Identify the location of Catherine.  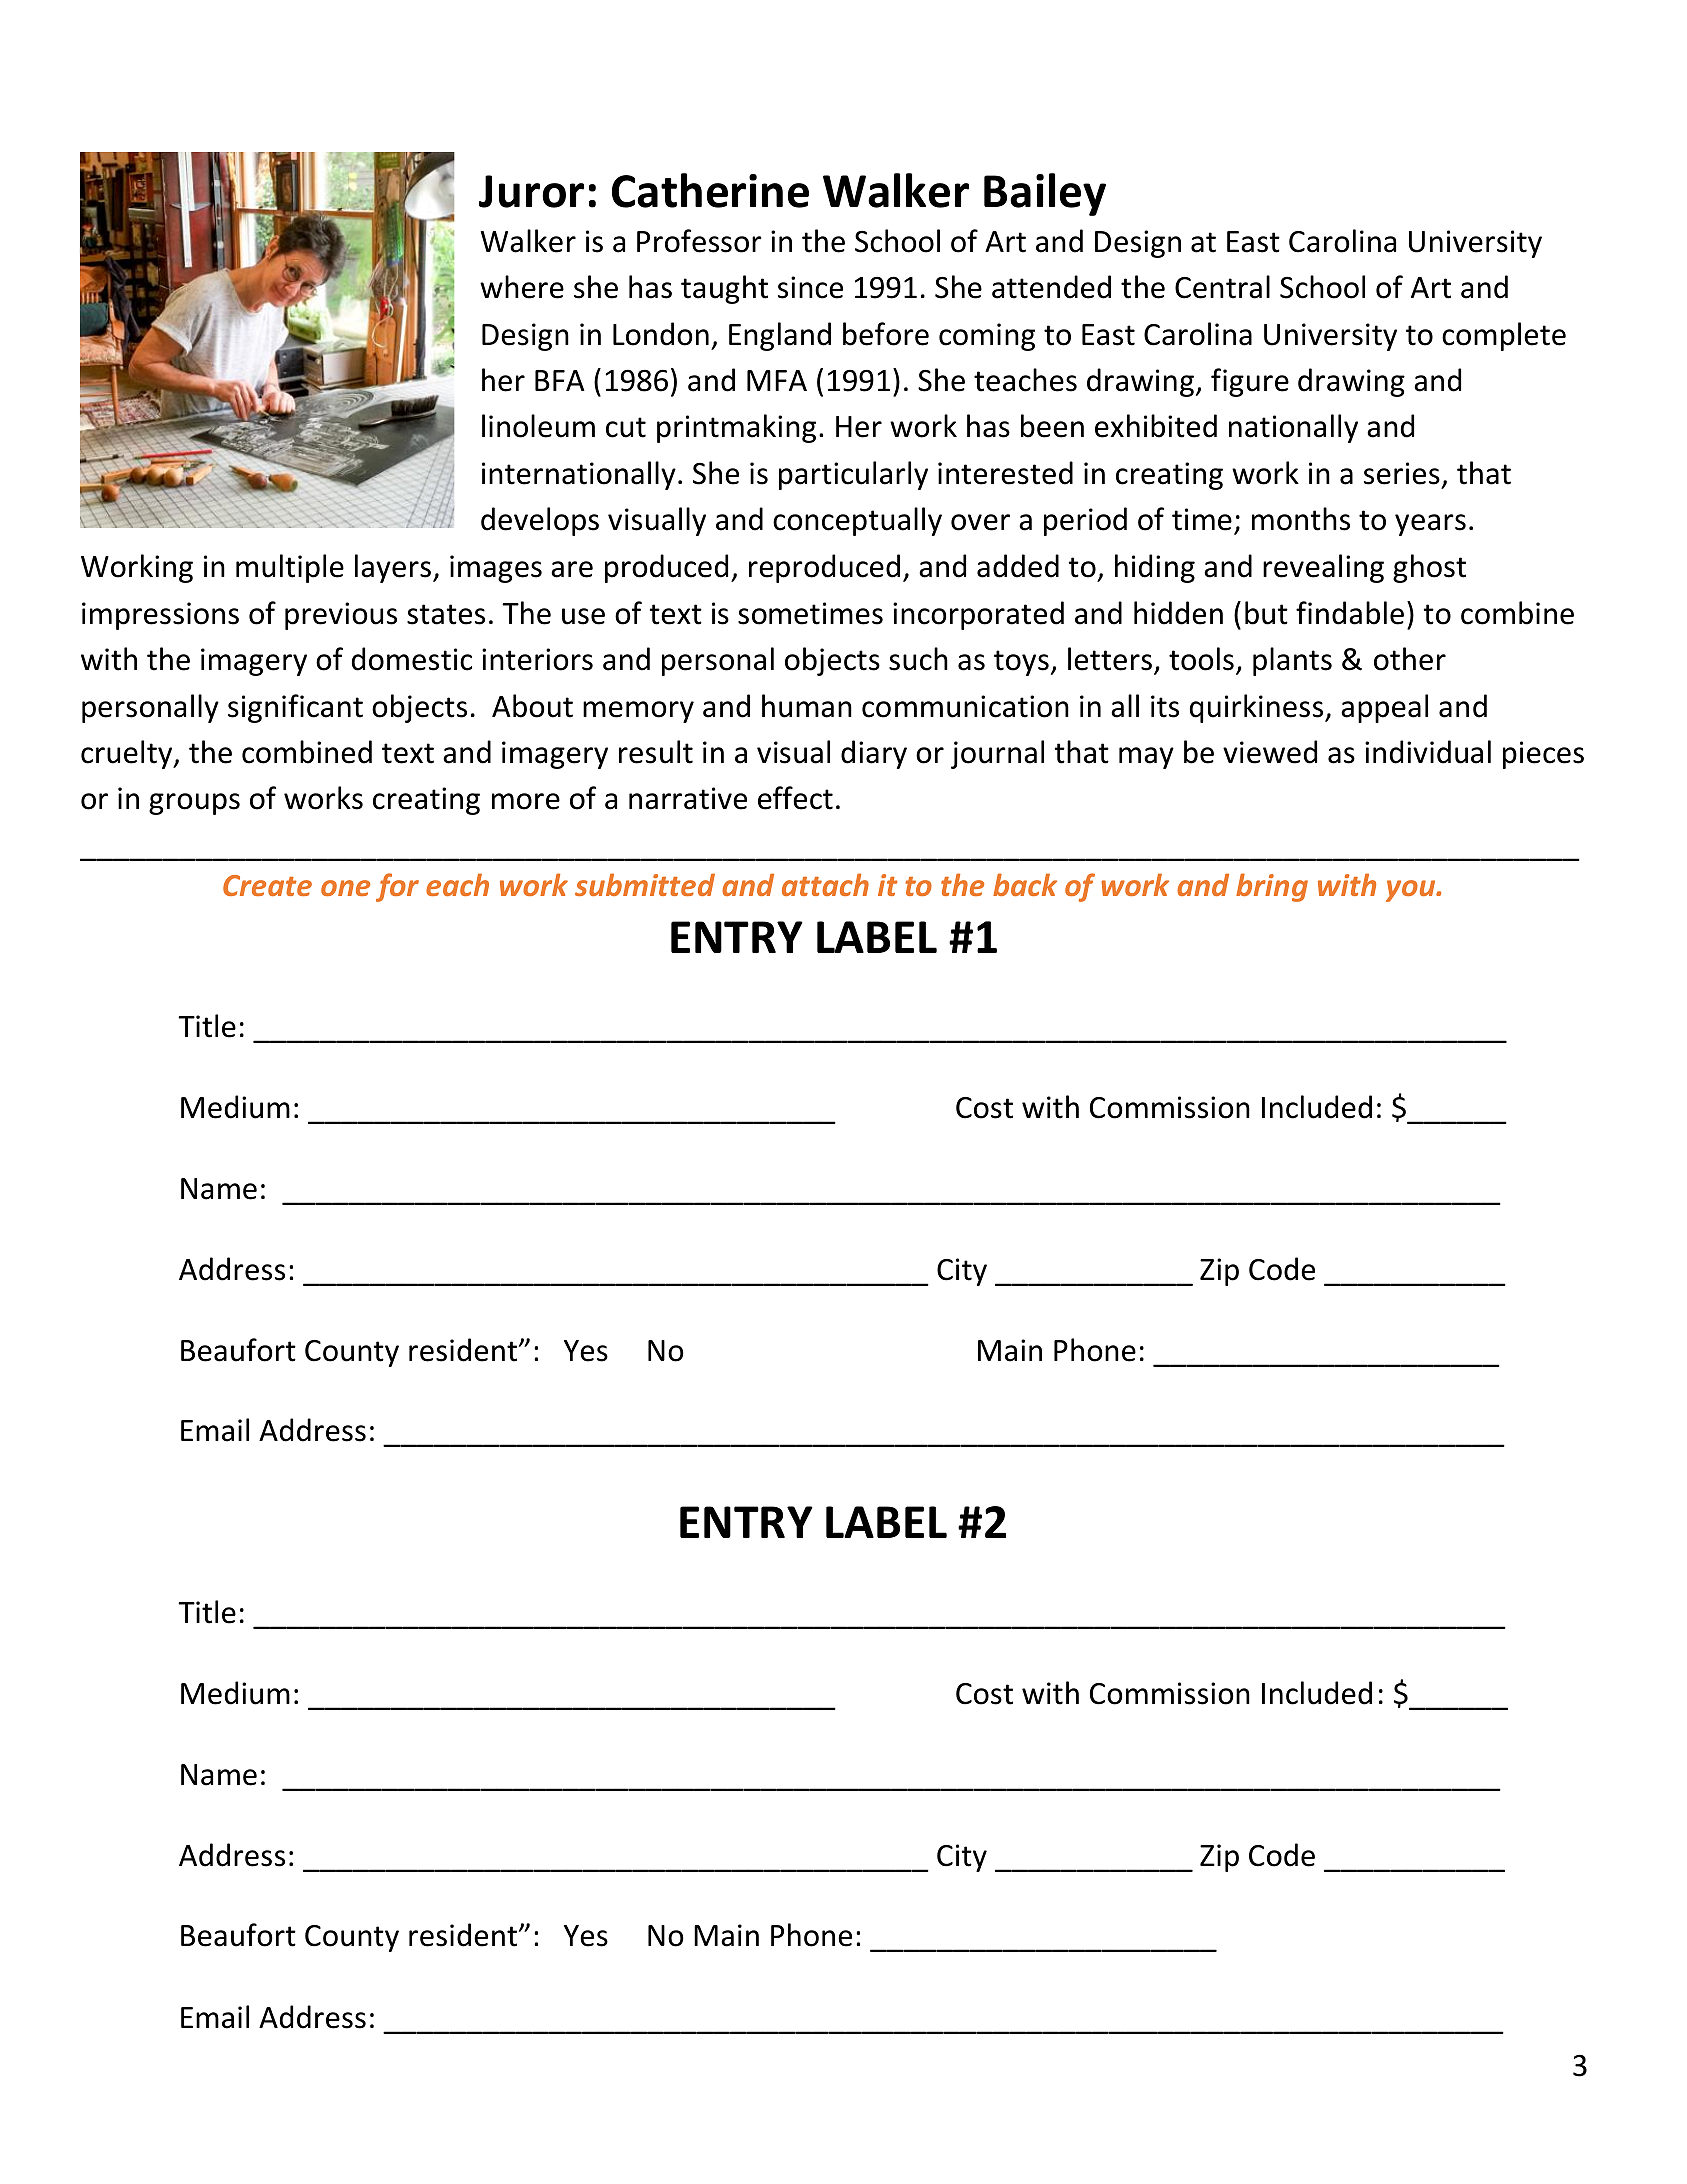
(710, 190).
